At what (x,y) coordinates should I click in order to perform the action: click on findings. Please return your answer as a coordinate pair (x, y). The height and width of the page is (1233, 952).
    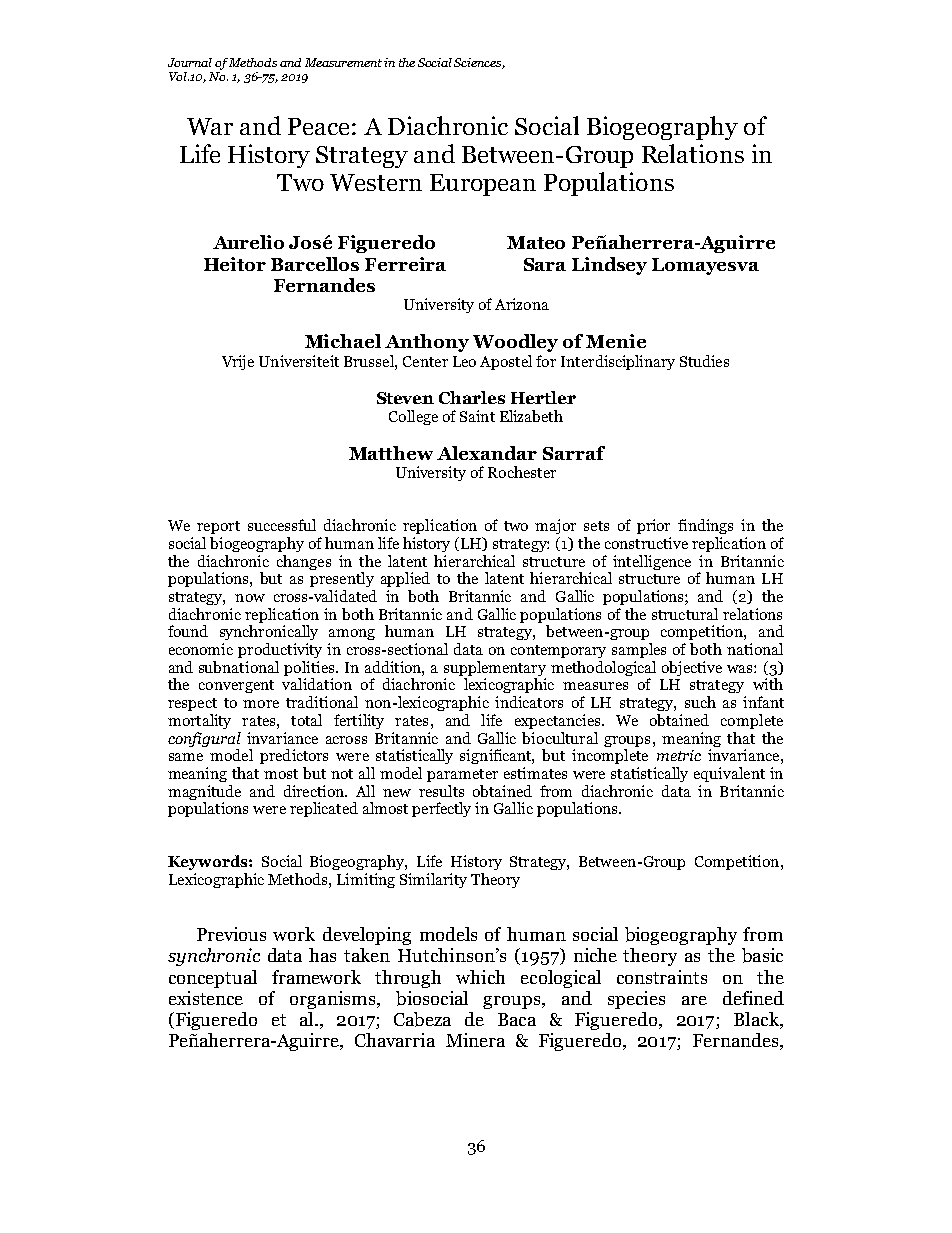
    Looking at the image, I should click on (705, 526).
